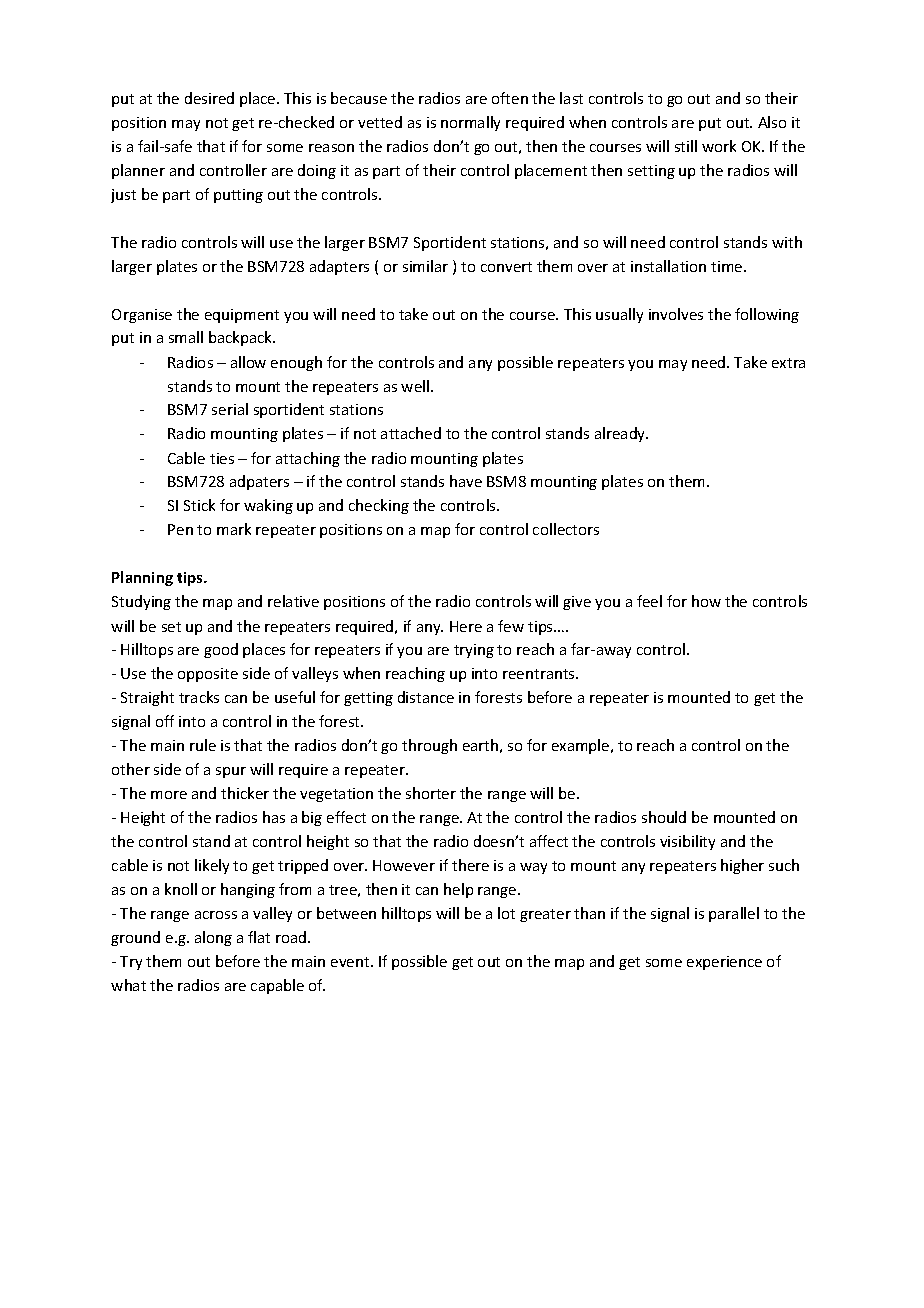 The image size is (924, 1308). Describe the element at coordinates (209, 98) in the screenshot. I see `desired` at that location.
